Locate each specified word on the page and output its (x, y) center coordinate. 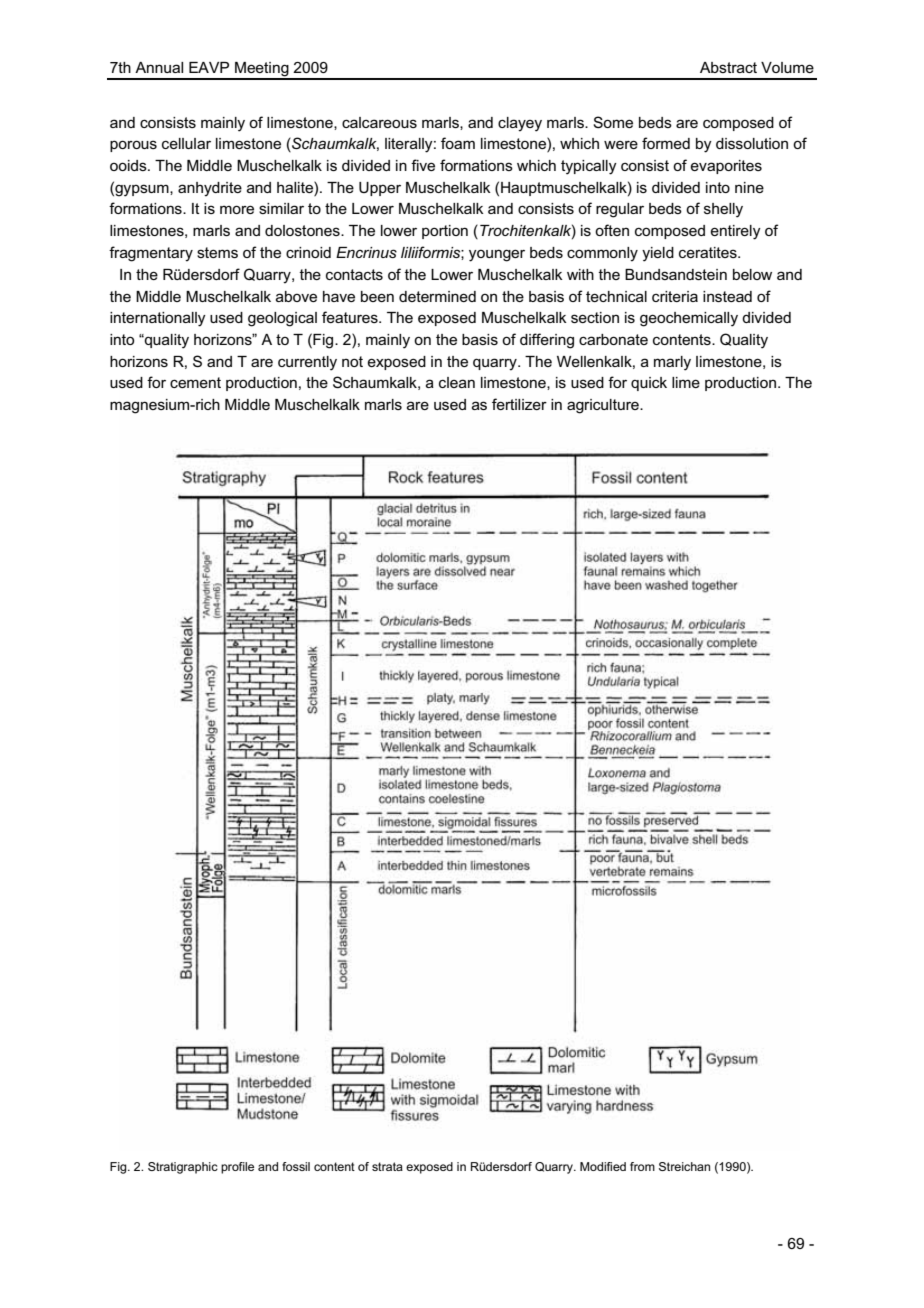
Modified (603, 1166)
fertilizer (519, 404)
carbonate (613, 339)
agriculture (604, 406)
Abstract (728, 67)
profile (237, 1168)
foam (458, 143)
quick (649, 384)
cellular (186, 143)
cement (195, 382)
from (642, 1166)
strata (387, 1166)
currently (307, 363)
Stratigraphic (183, 1168)
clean (457, 382)
